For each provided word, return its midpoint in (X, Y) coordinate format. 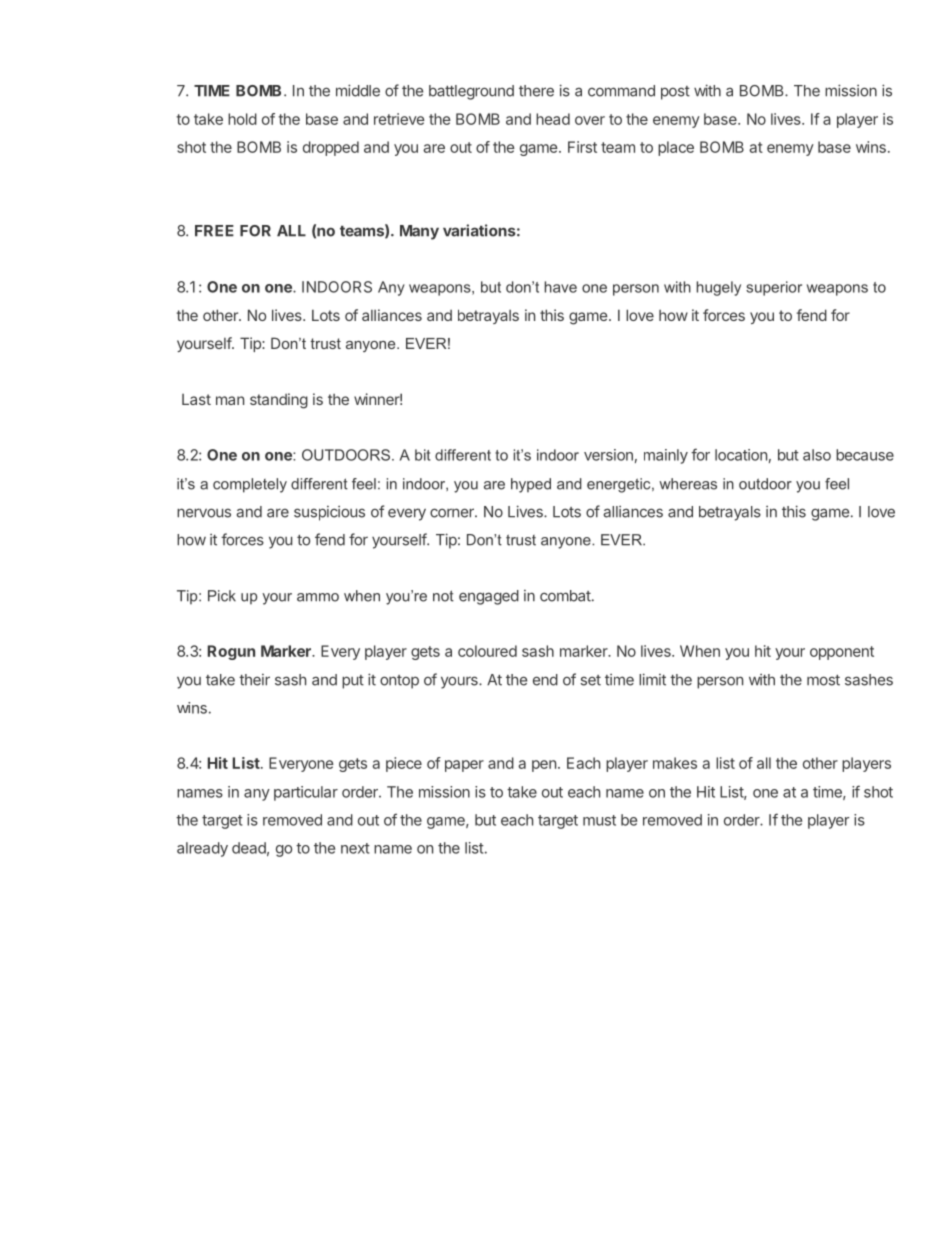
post (675, 93)
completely (250, 485)
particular (306, 793)
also (817, 455)
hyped (531, 485)
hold (242, 119)
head (553, 119)
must (599, 820)
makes (675, 763)
